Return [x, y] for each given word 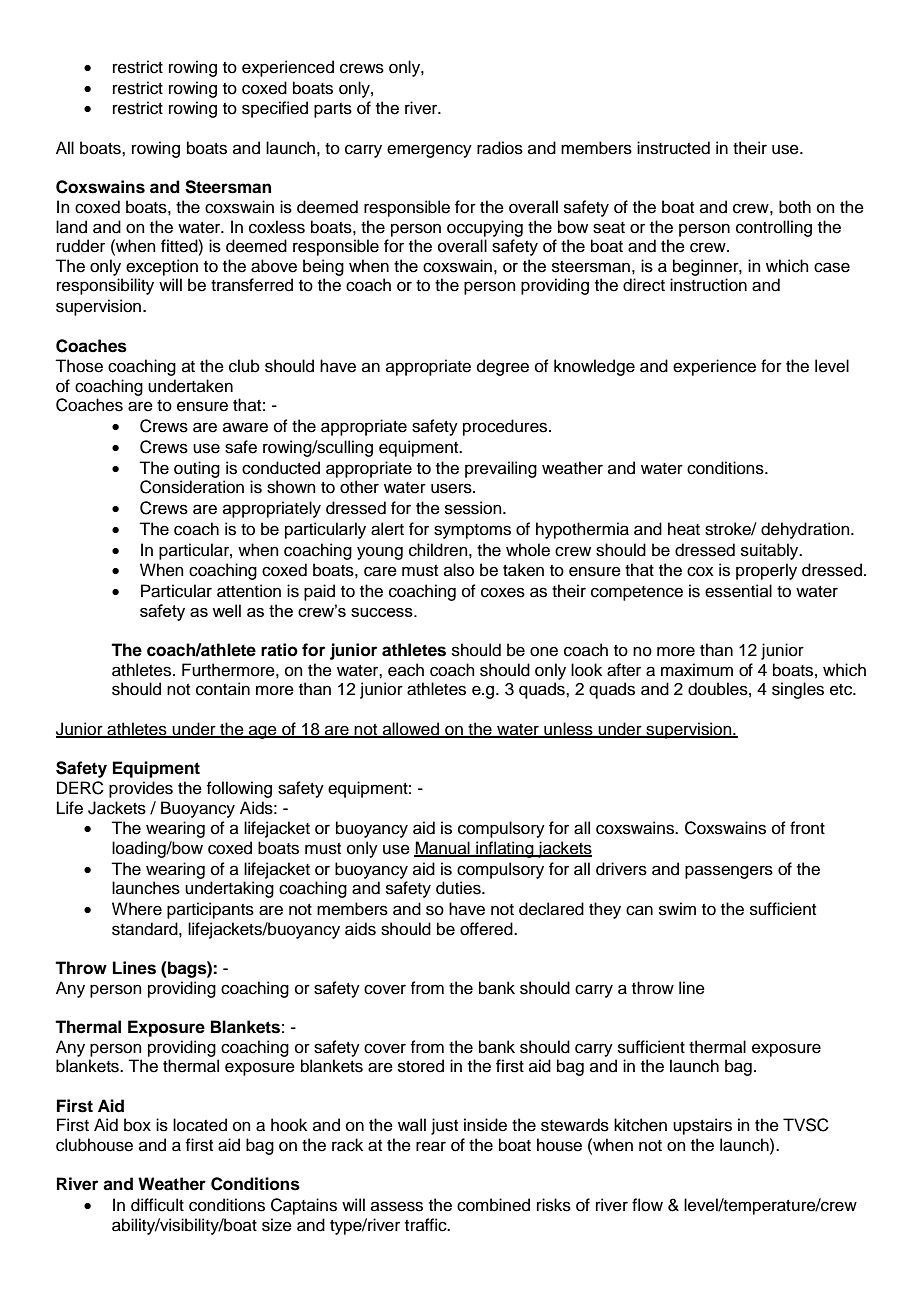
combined [493, 1205]
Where [137, 909]
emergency [429, 151]
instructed [673, 148]
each [406, 670]
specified [275, 109]
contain [223, 689]
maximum [697, 670]
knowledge [594, 367]
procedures [506, 427]
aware [245, 427]
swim [677, 909]
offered [487, 929]
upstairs [702, 1126]
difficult [157, 1205]
